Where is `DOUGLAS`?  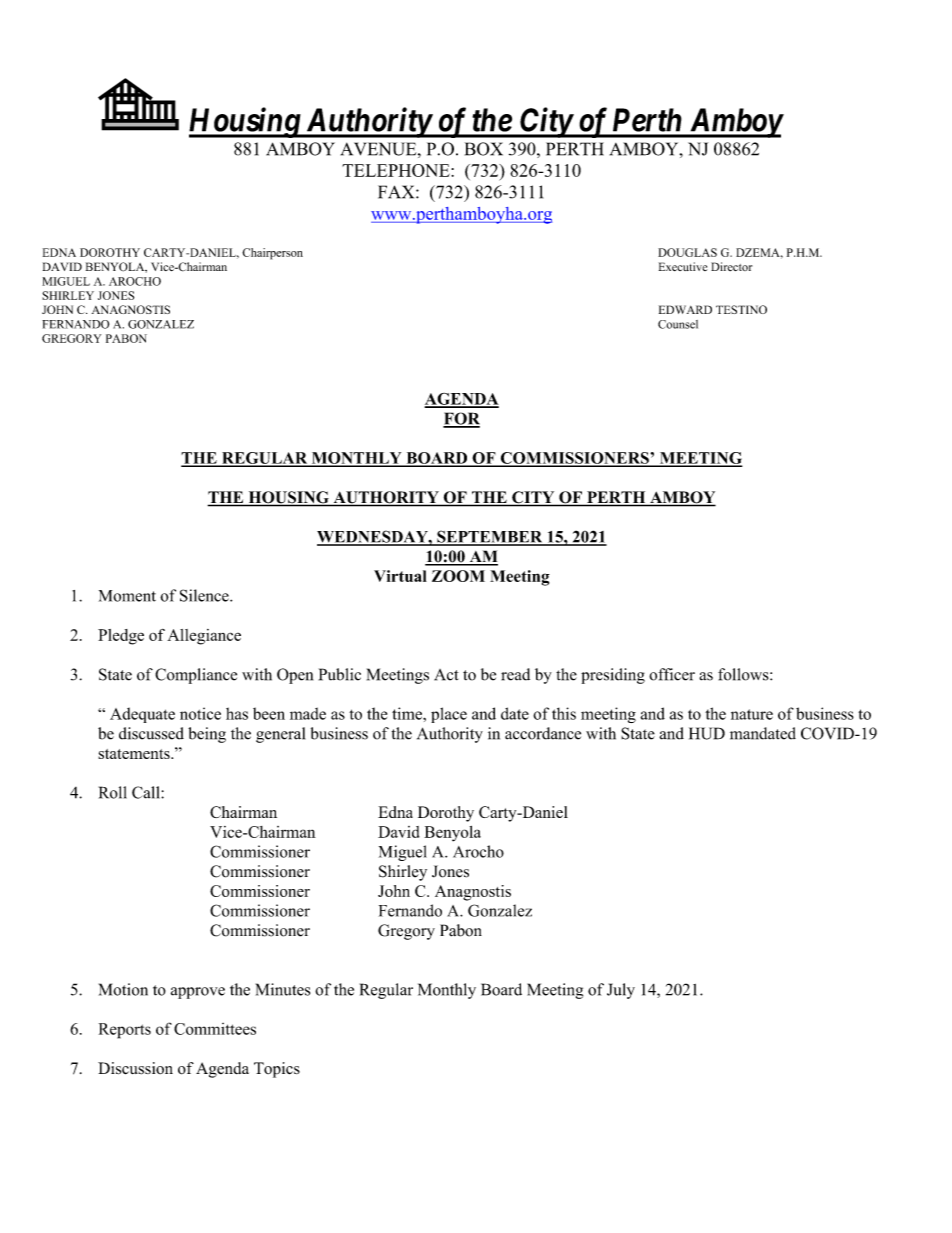 DOUGLAS is located at coordinates (687, 252).
